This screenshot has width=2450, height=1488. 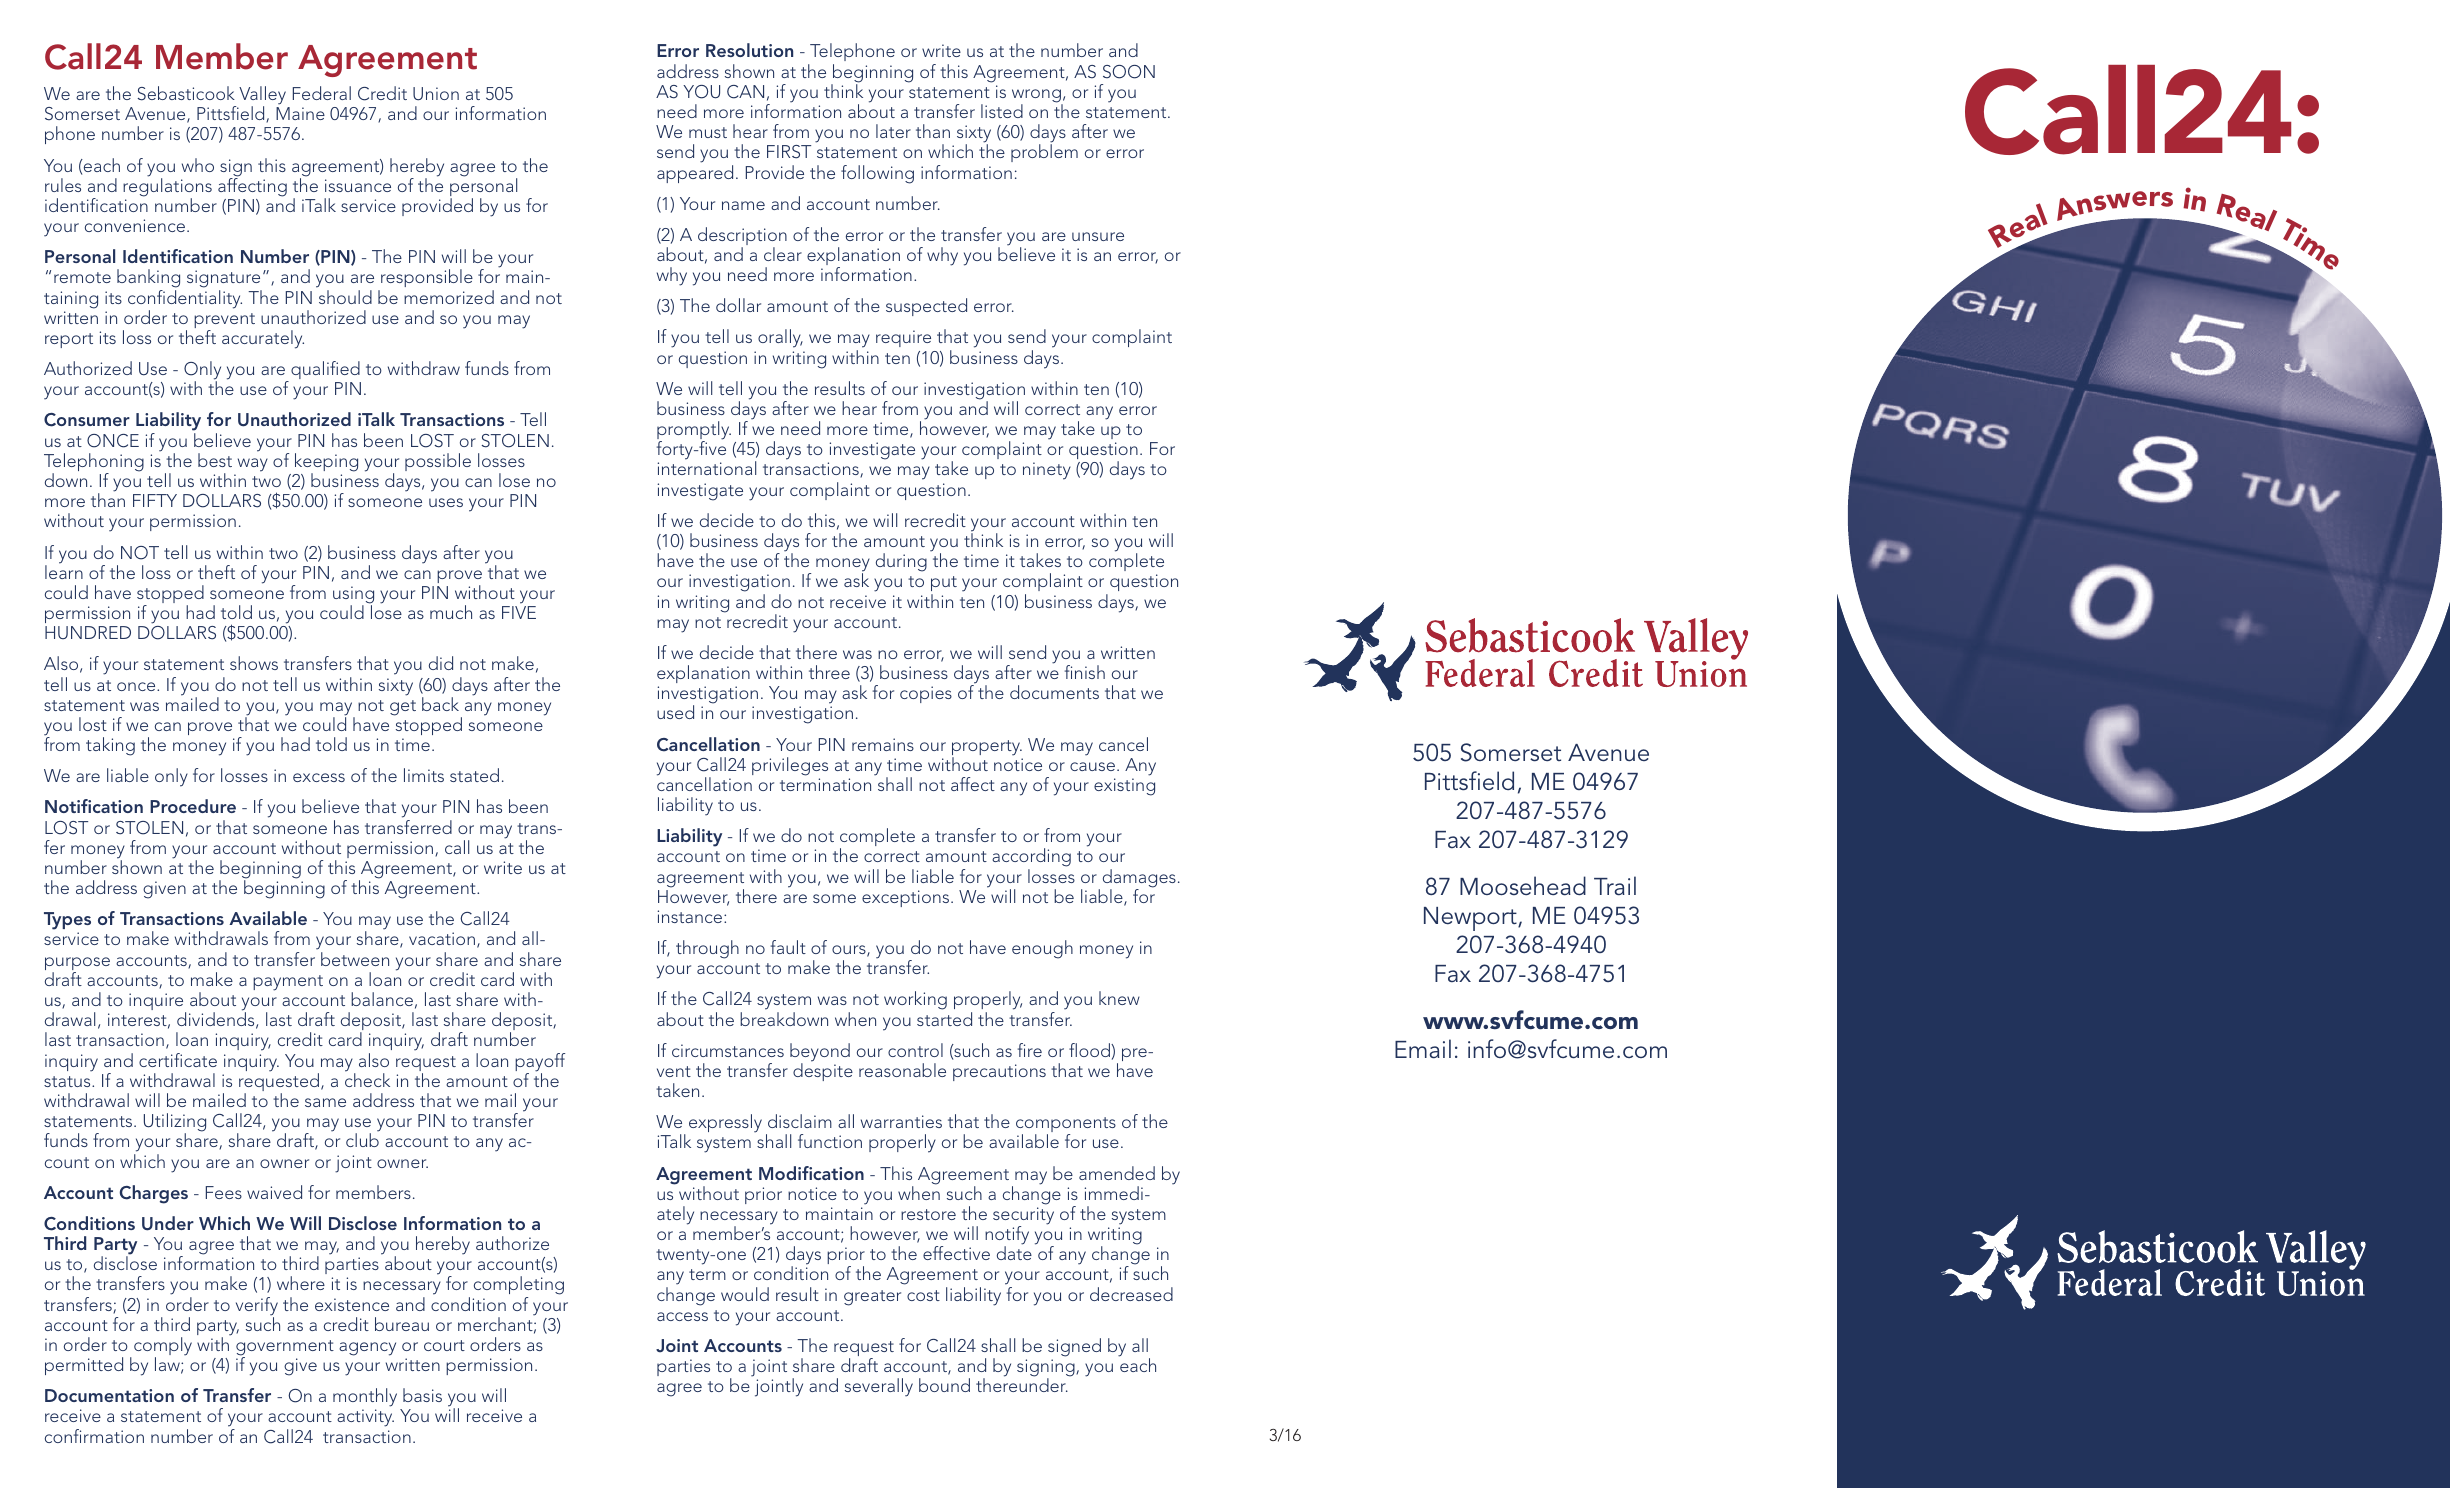 What do you see at coordinates (215, 460) in the screenshot?
I see `best` at bounding box center [215, 460].
